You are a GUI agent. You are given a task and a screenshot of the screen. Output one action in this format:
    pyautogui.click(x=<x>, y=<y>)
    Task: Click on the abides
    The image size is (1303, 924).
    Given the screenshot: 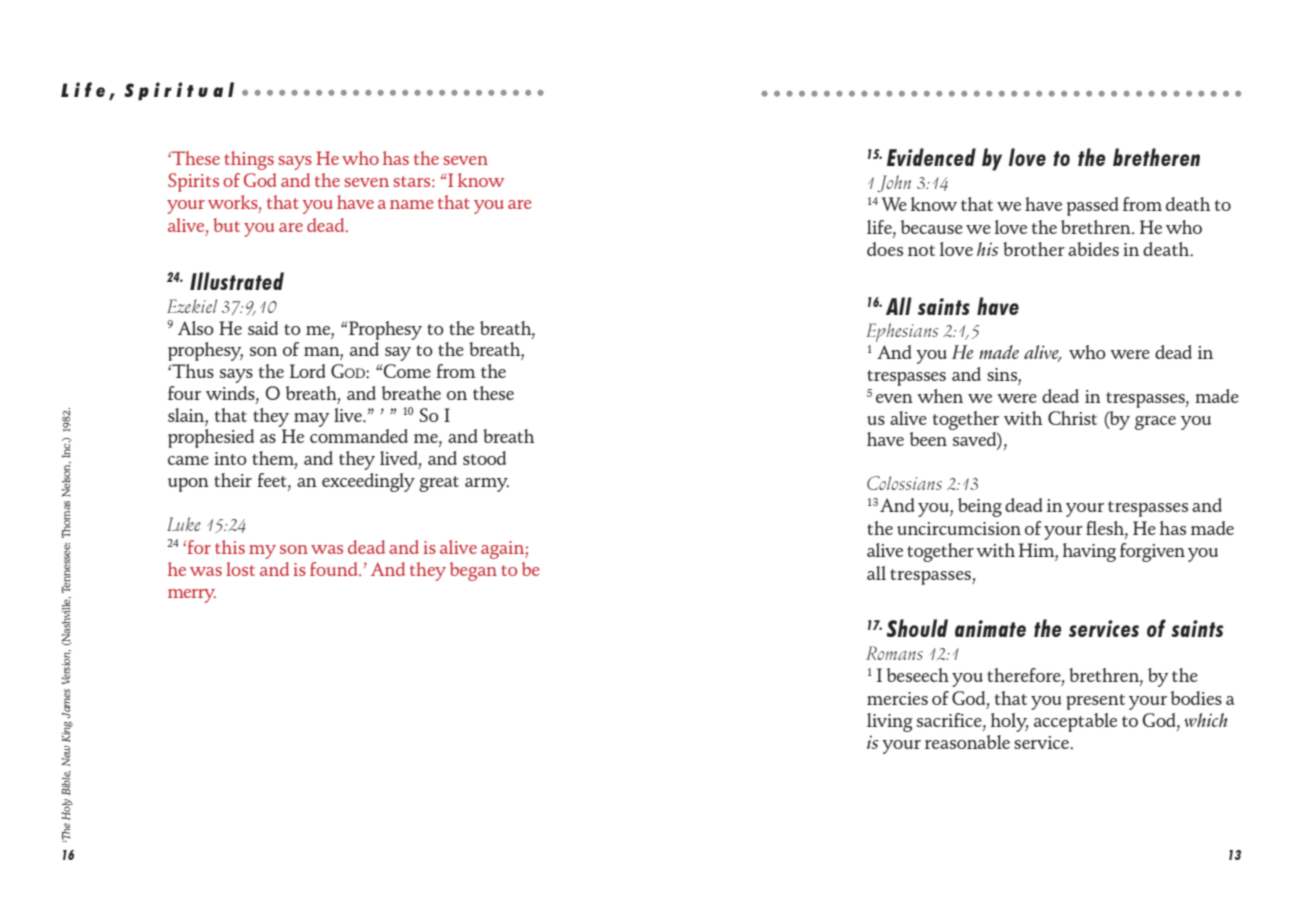 What is the action you would take?
    pyautogui.click(x=1093, y=249)
